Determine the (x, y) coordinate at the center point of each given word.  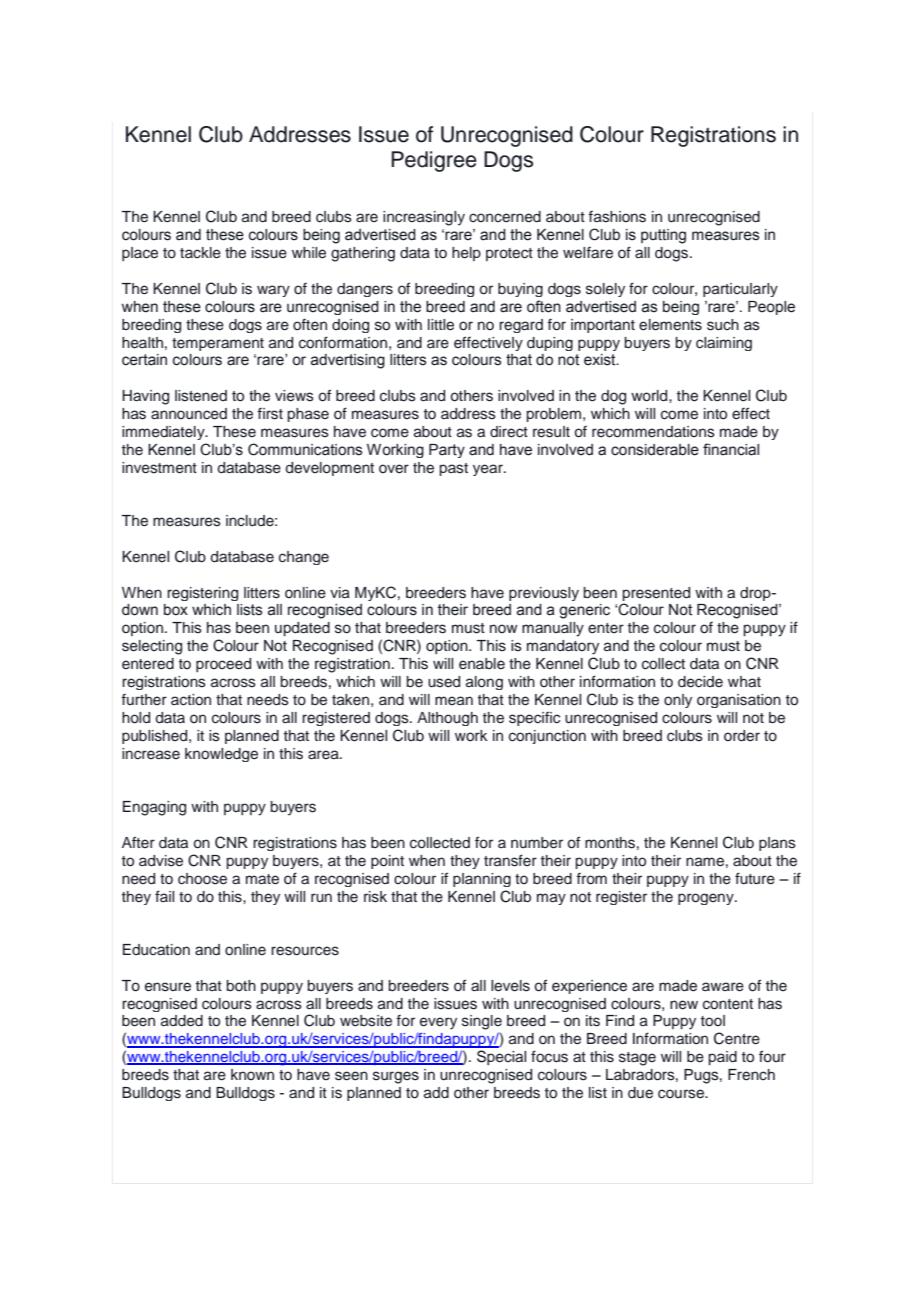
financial (731, 449)
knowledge (221, 755)
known (252, 1074)
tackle (200, 253)
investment (159, 468)
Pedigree (434, 161)
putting (663, 236)
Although (447, 719)
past (453, 469)
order (742, 736)
